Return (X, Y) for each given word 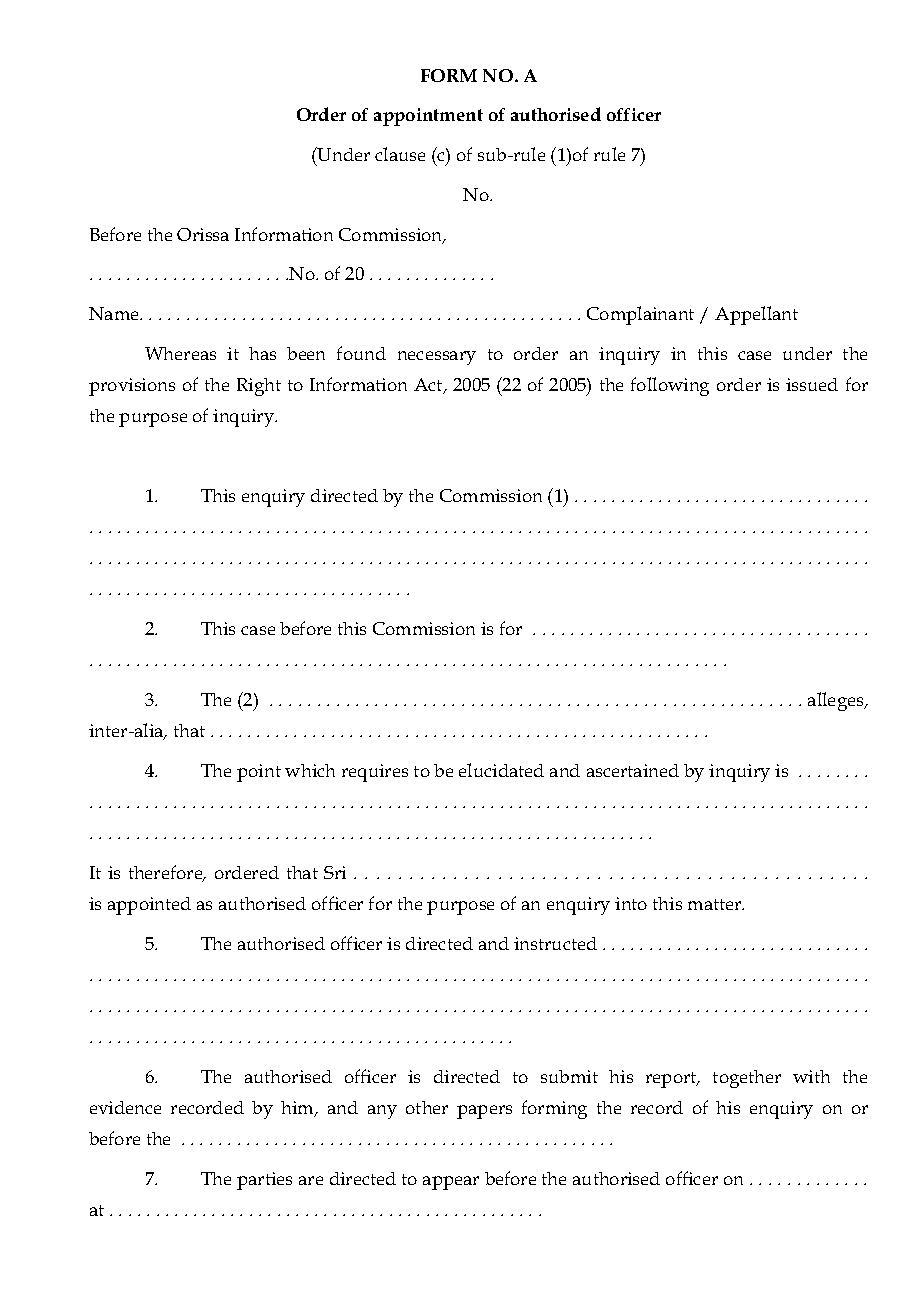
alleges (837, 701)
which (310, 770)
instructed (555, 943)
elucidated (501, 770)
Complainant (640, 315)
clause (400, 154)
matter (716, 904)
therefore (167, 873)
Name (115, 313)
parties (264, 1181)
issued (812, 384)
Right (259, 387)
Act (429, 386)
